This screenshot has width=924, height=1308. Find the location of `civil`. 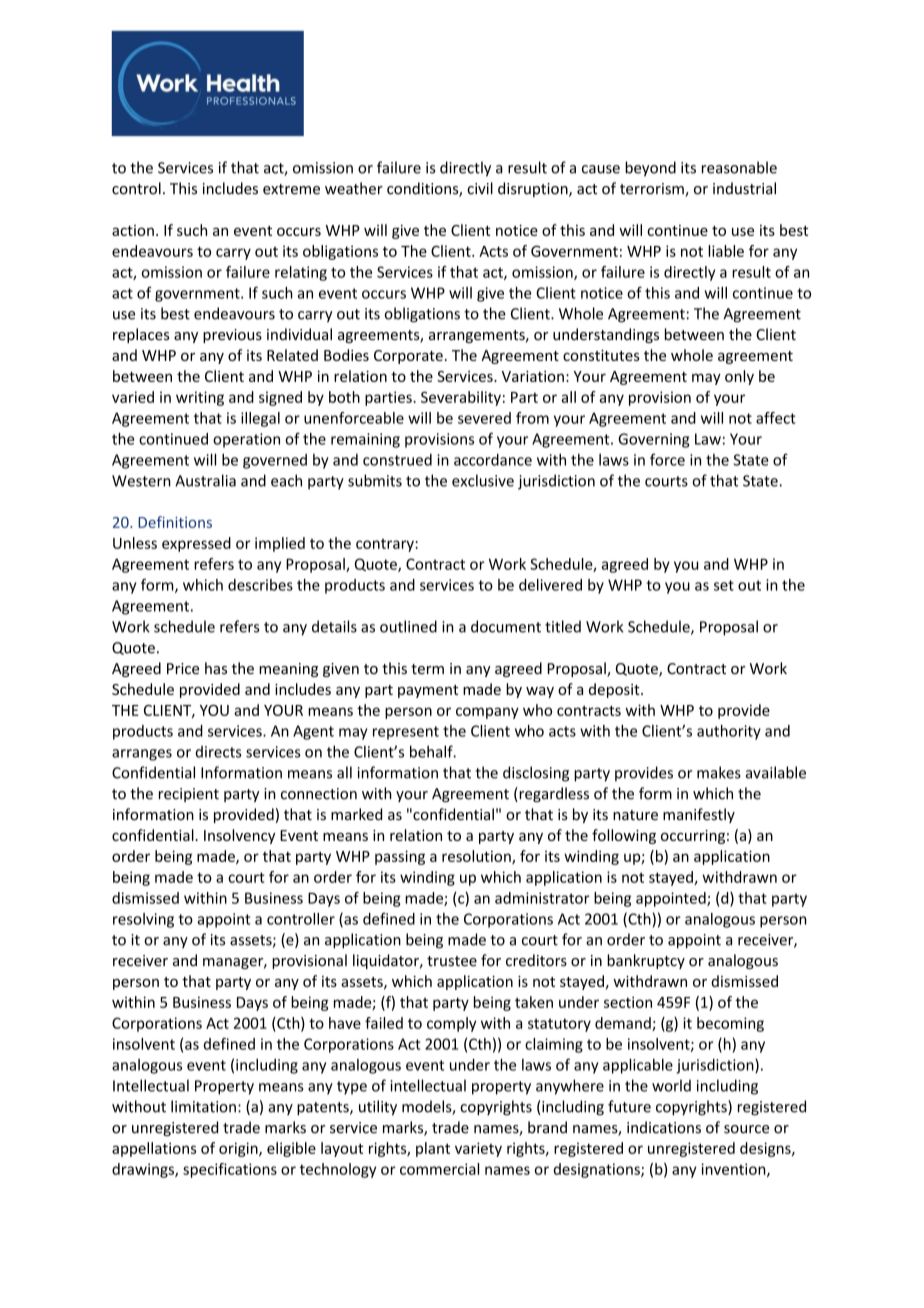

civil is located at coordinates (480, 188).
